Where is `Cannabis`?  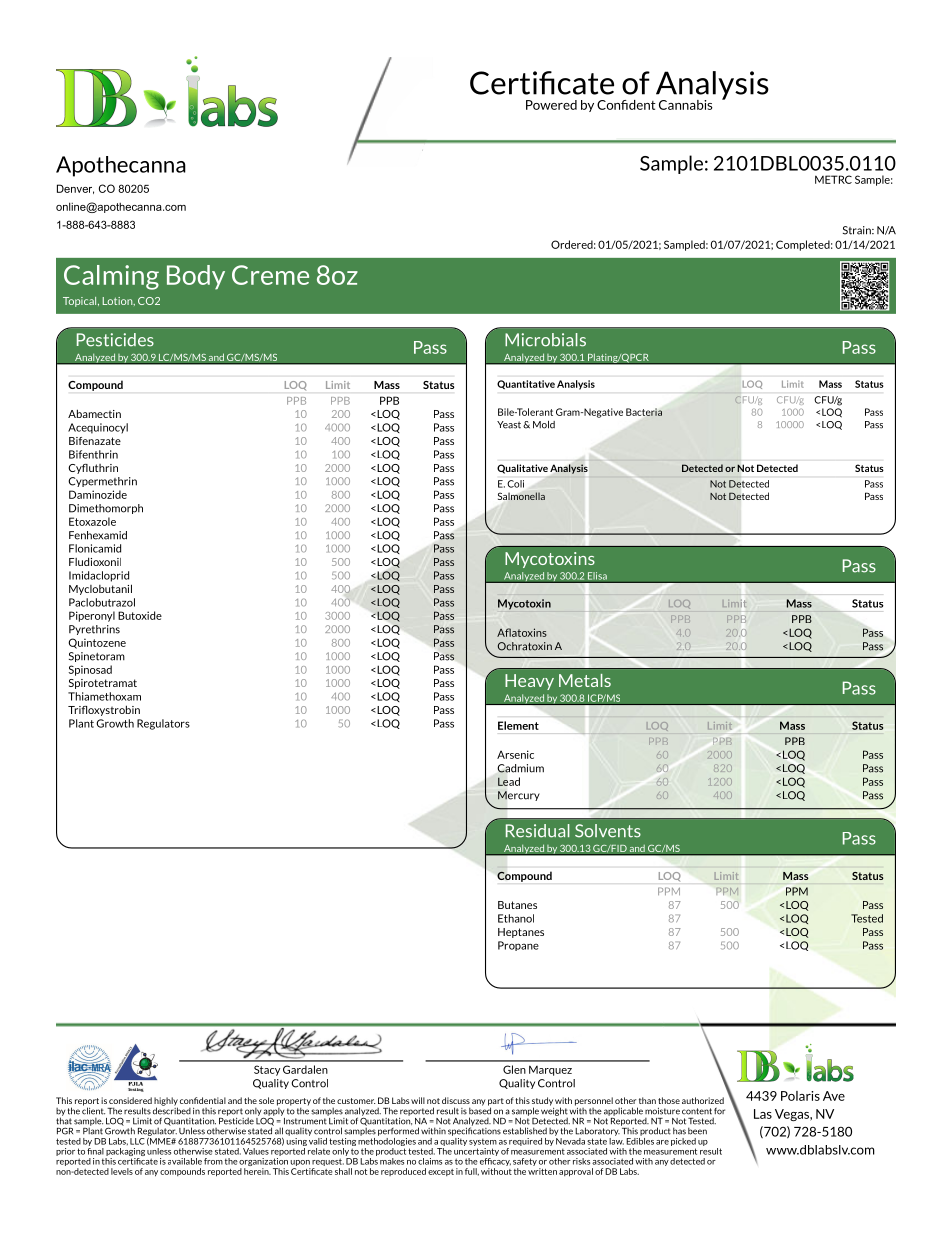
Cannabis is located at coordinates (686, 105).
